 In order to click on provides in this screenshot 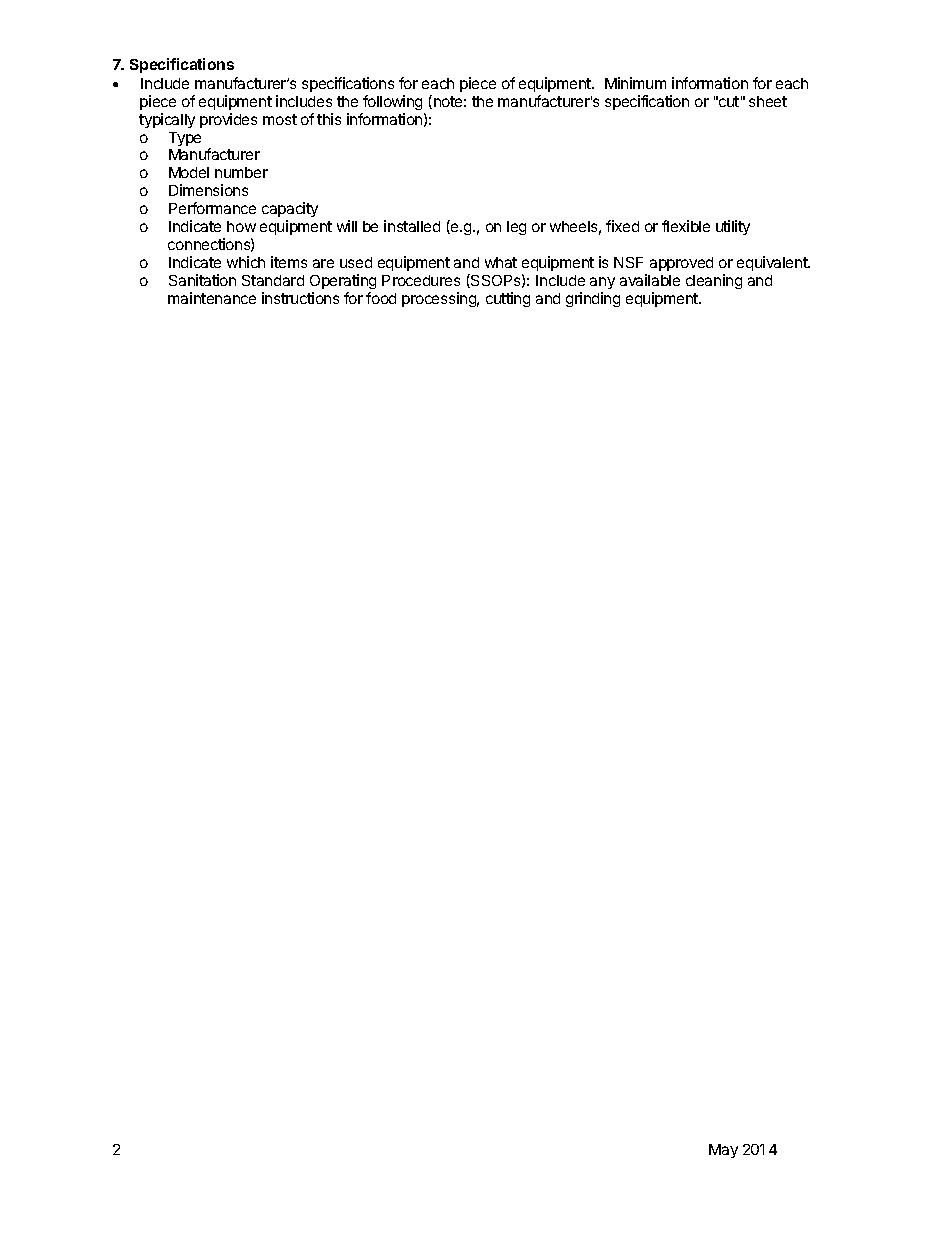, I will do `click(228, 120)`.
